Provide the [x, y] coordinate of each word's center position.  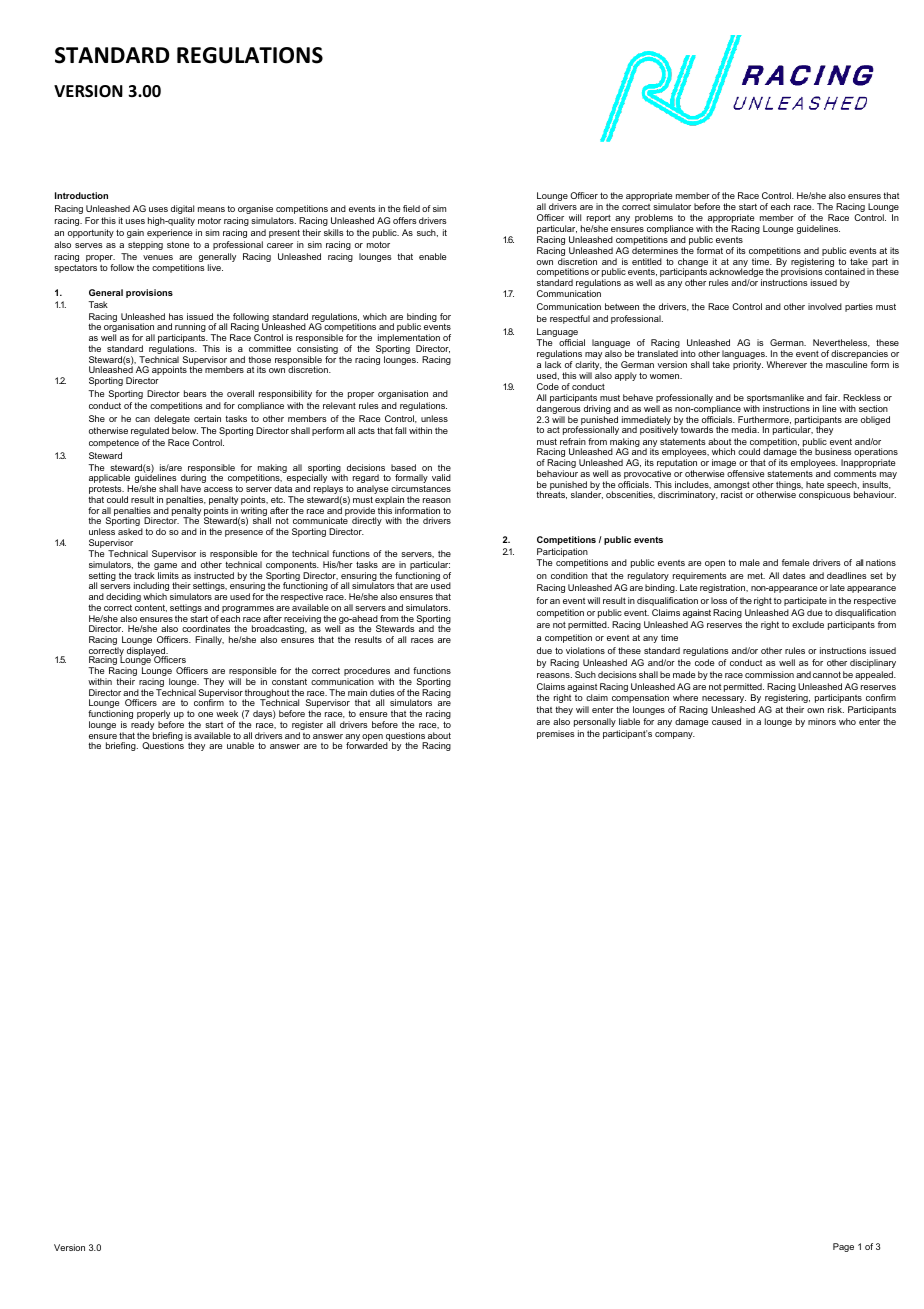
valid [441, 477]
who [847, 721]
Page [843, 1247]
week [227, 713]
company [675, 735]
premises [556, 734]
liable [629, 721]
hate [815, 484]
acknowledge [736, 274]
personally [595, 722]
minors [822, 721]
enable [433, 256]
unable [240, 745]
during [193, 480]
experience [170, 233]
